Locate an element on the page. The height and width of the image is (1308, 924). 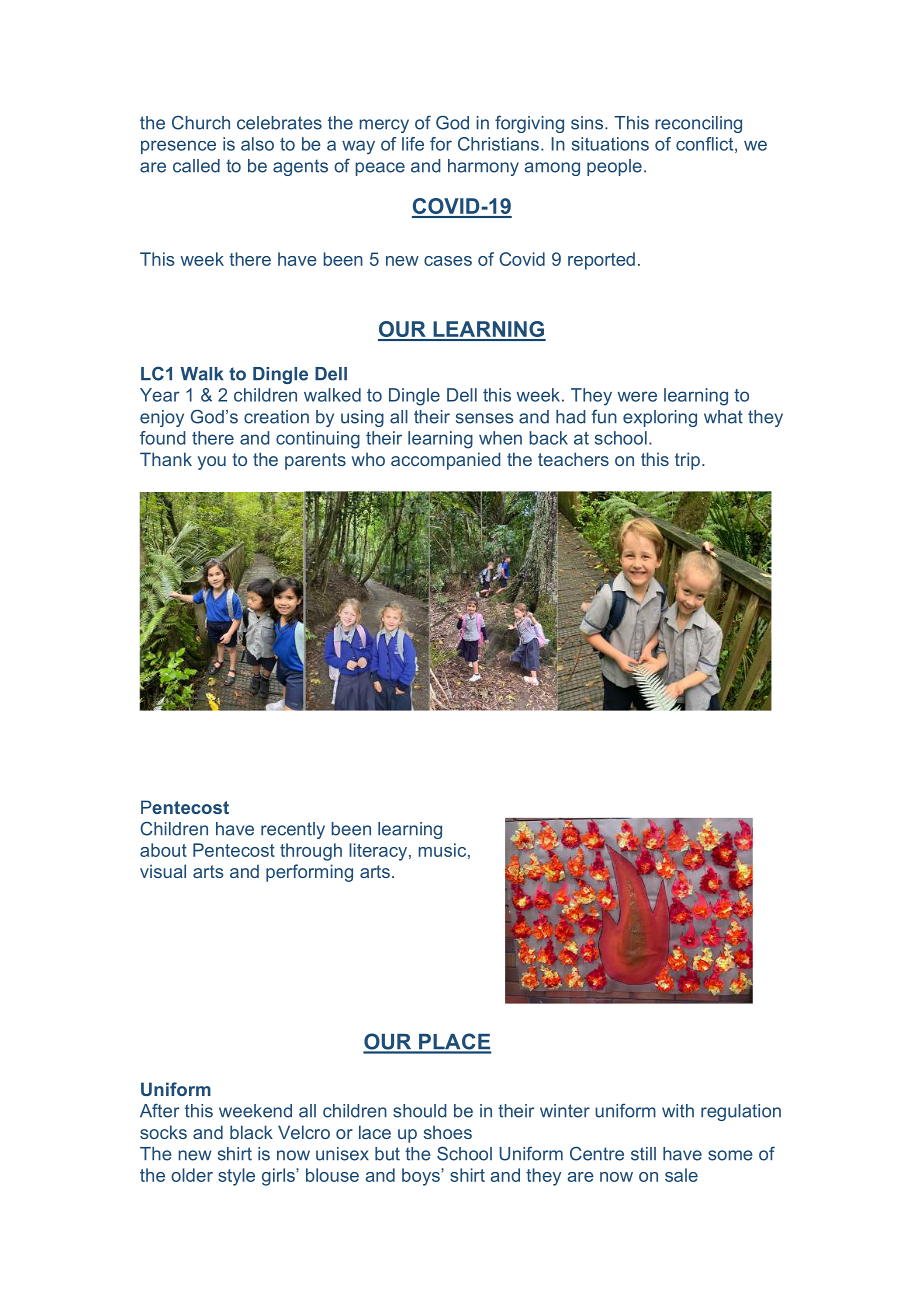
accompanied is located at coordinates (445, 461).
